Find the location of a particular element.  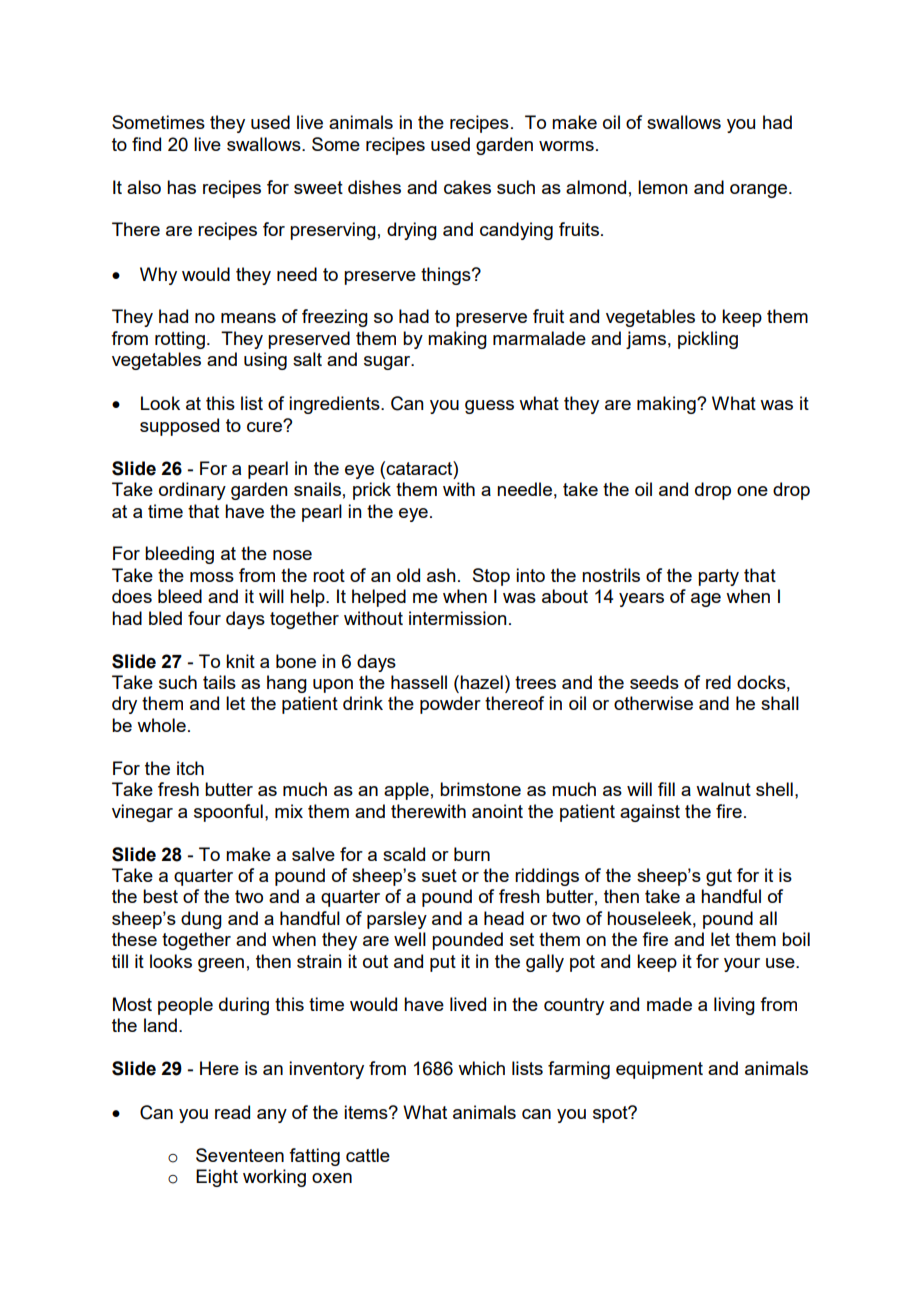

cakes is located at coordinates (467, 187).
